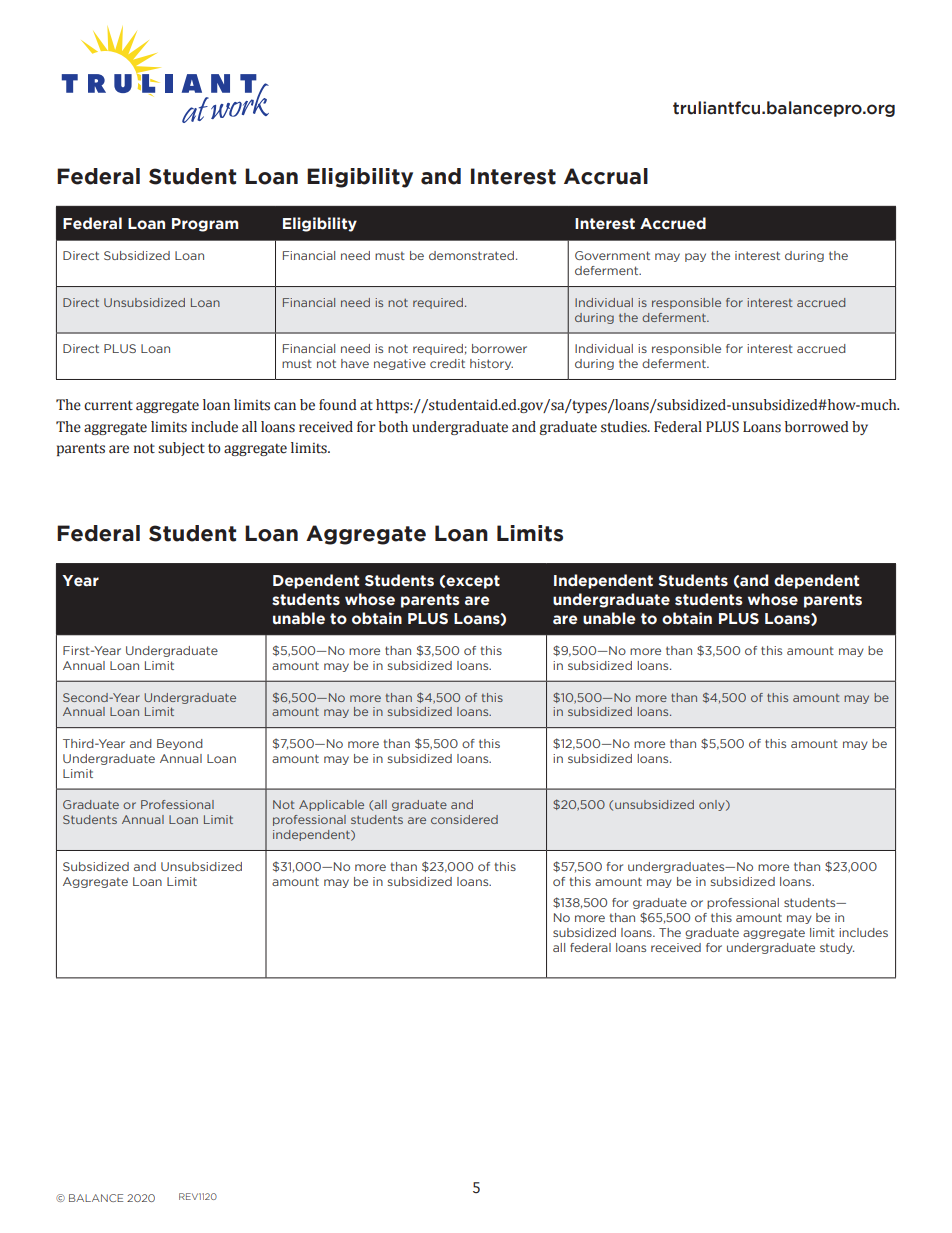 The height and width of the document is (1233, 952). What do you see at coordinates (695, 257) in the document?
I see `pay` at bounding box center [695, 257].
